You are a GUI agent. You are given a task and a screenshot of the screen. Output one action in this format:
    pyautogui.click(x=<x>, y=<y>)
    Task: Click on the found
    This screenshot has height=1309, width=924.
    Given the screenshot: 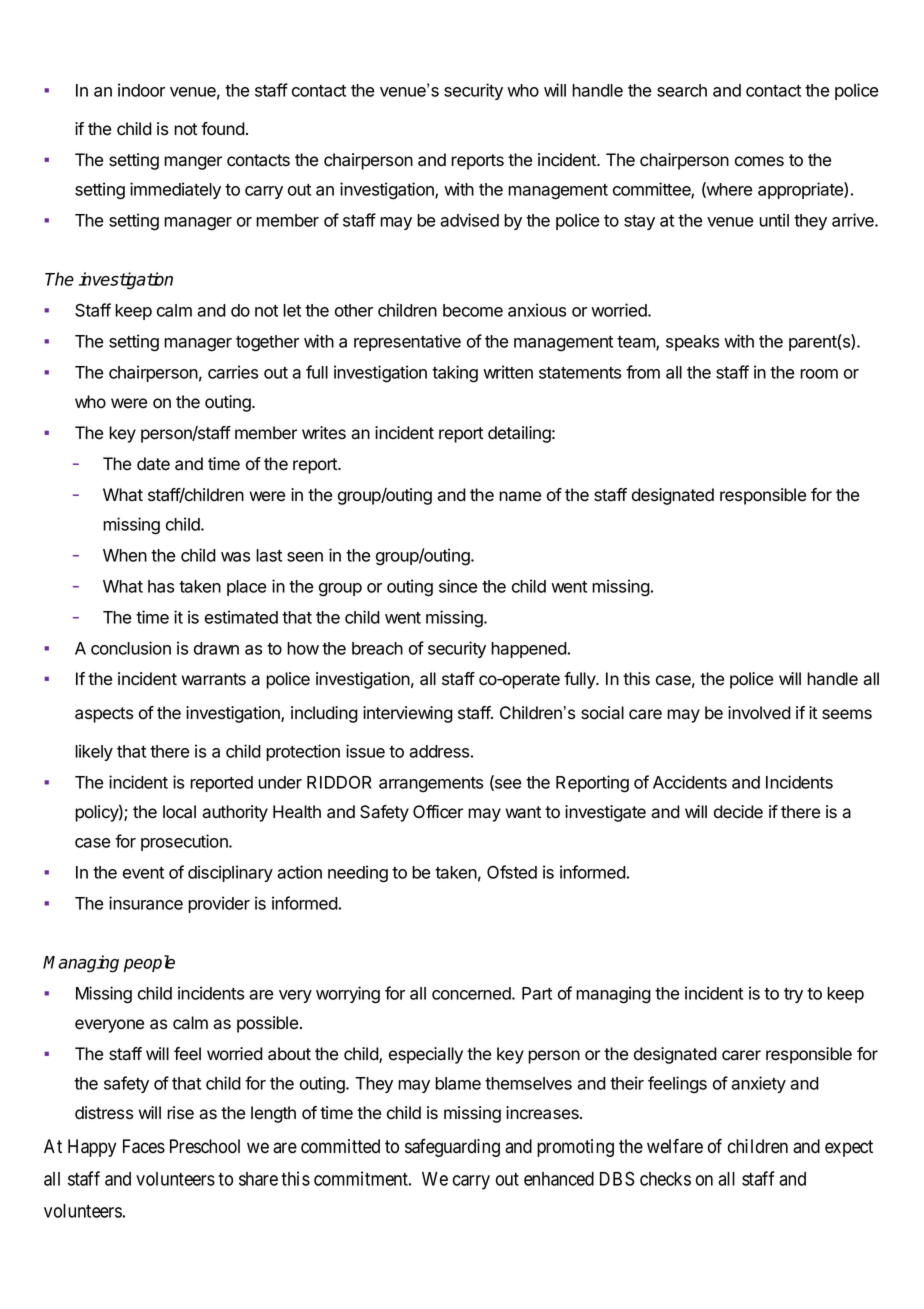 What is the action you would take?
    pyautogui.click(x=223, y=129)
